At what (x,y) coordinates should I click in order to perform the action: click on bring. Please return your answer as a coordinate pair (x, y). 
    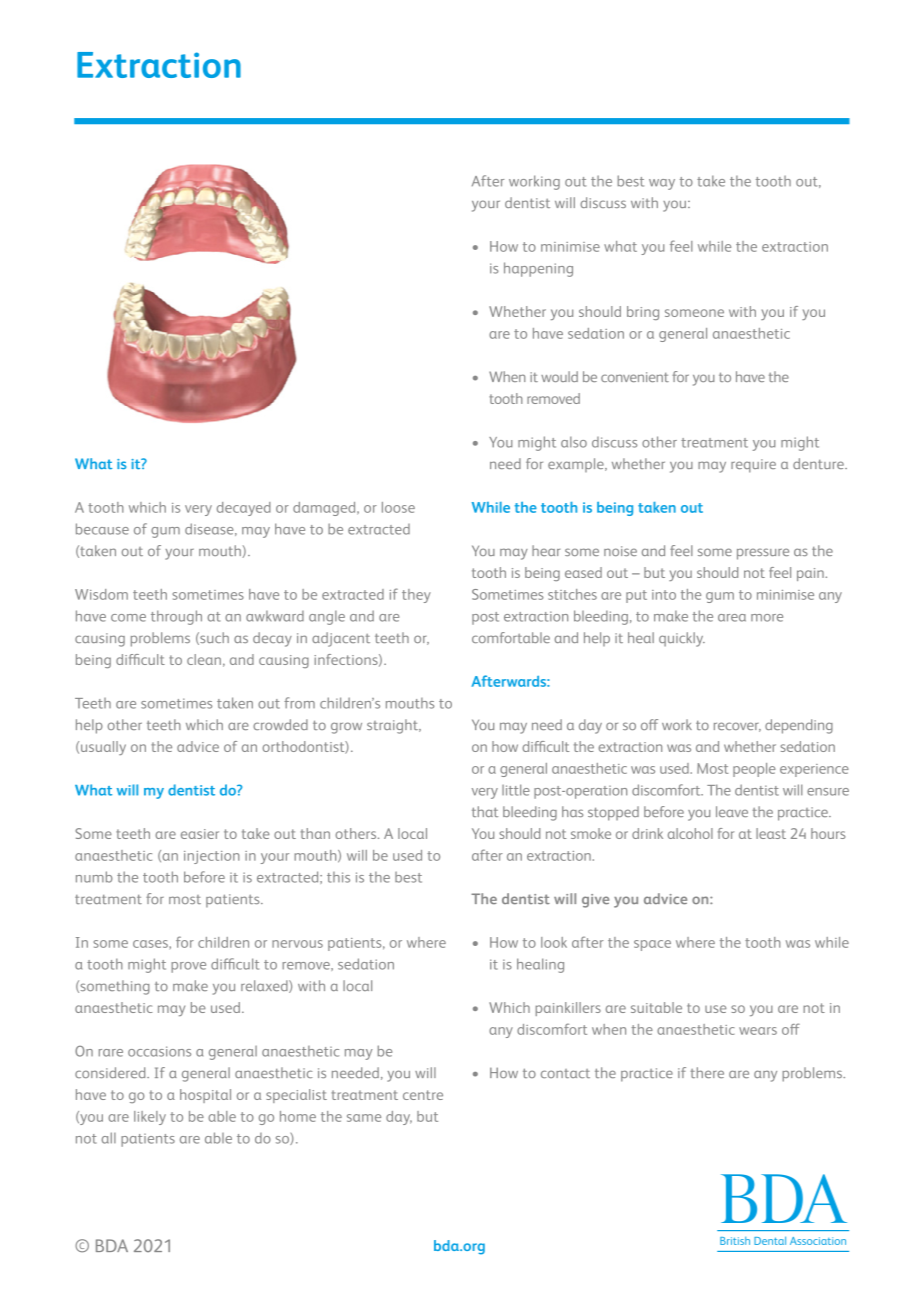
    Looking at the image, I should click on (643, 313).
